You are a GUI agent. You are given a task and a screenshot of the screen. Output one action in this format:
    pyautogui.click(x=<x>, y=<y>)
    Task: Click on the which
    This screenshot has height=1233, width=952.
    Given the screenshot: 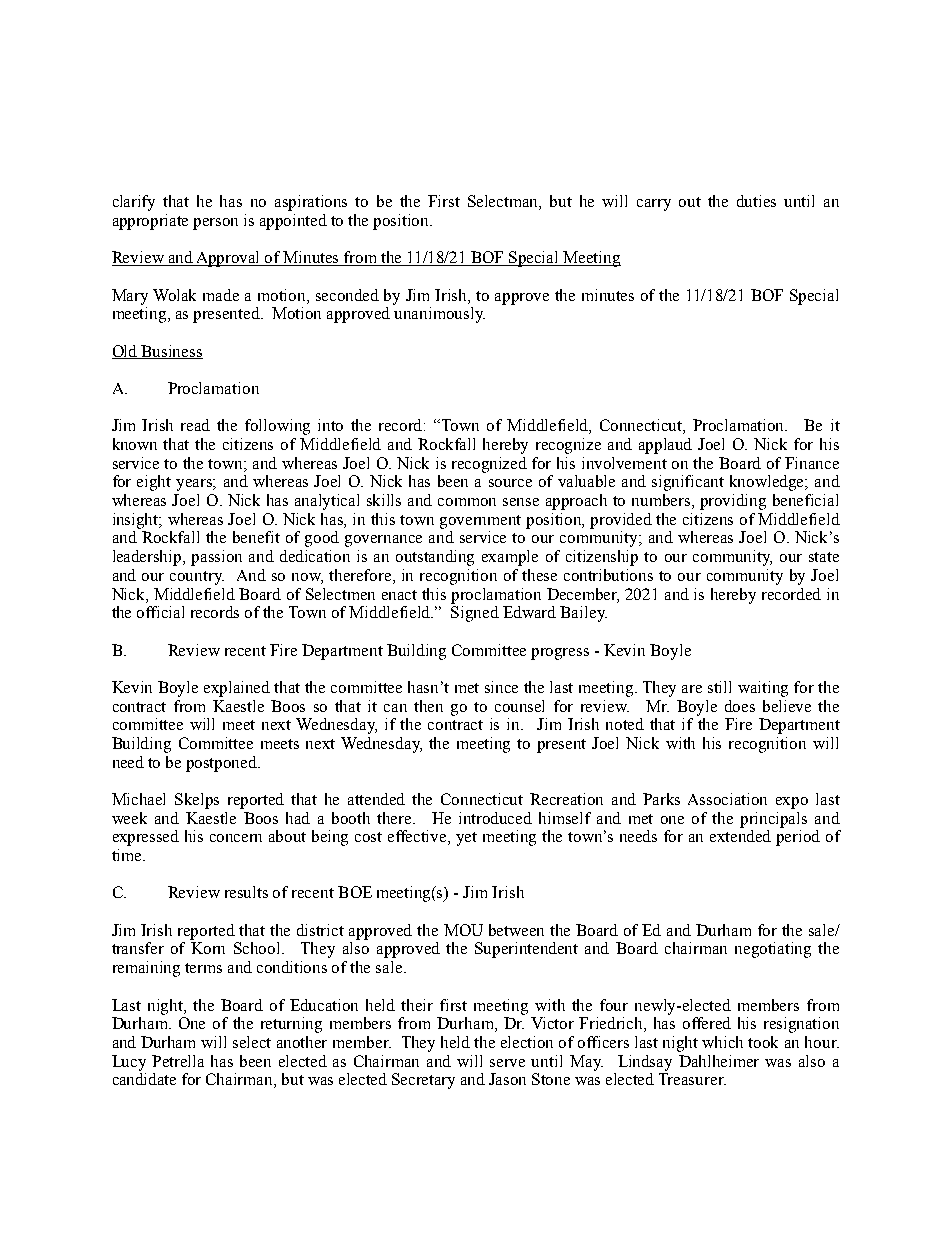 What is the action you would take?
    pyautogui.click(x=722, y=1042)
